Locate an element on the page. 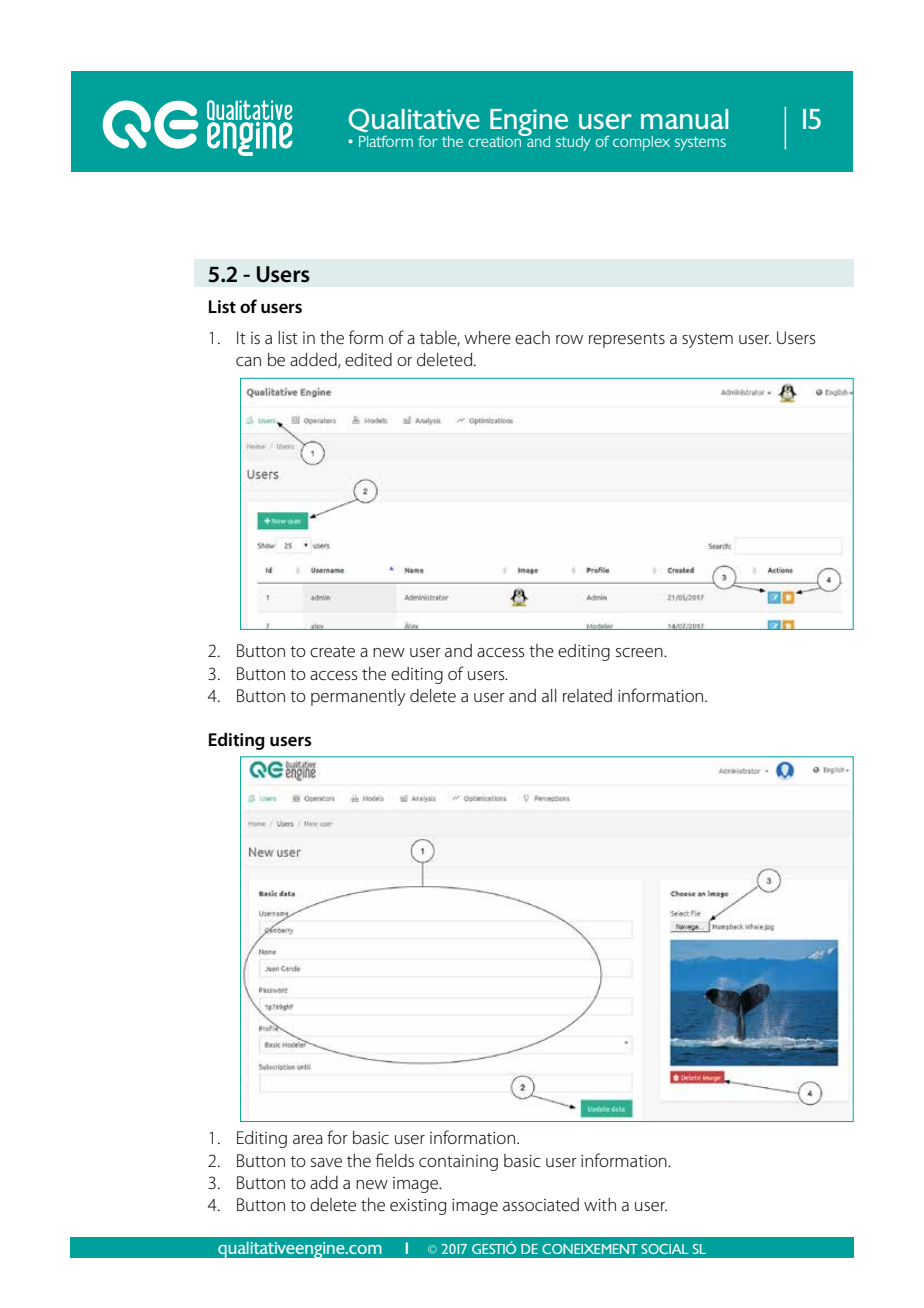  can is located at coordinates (248, 362).
